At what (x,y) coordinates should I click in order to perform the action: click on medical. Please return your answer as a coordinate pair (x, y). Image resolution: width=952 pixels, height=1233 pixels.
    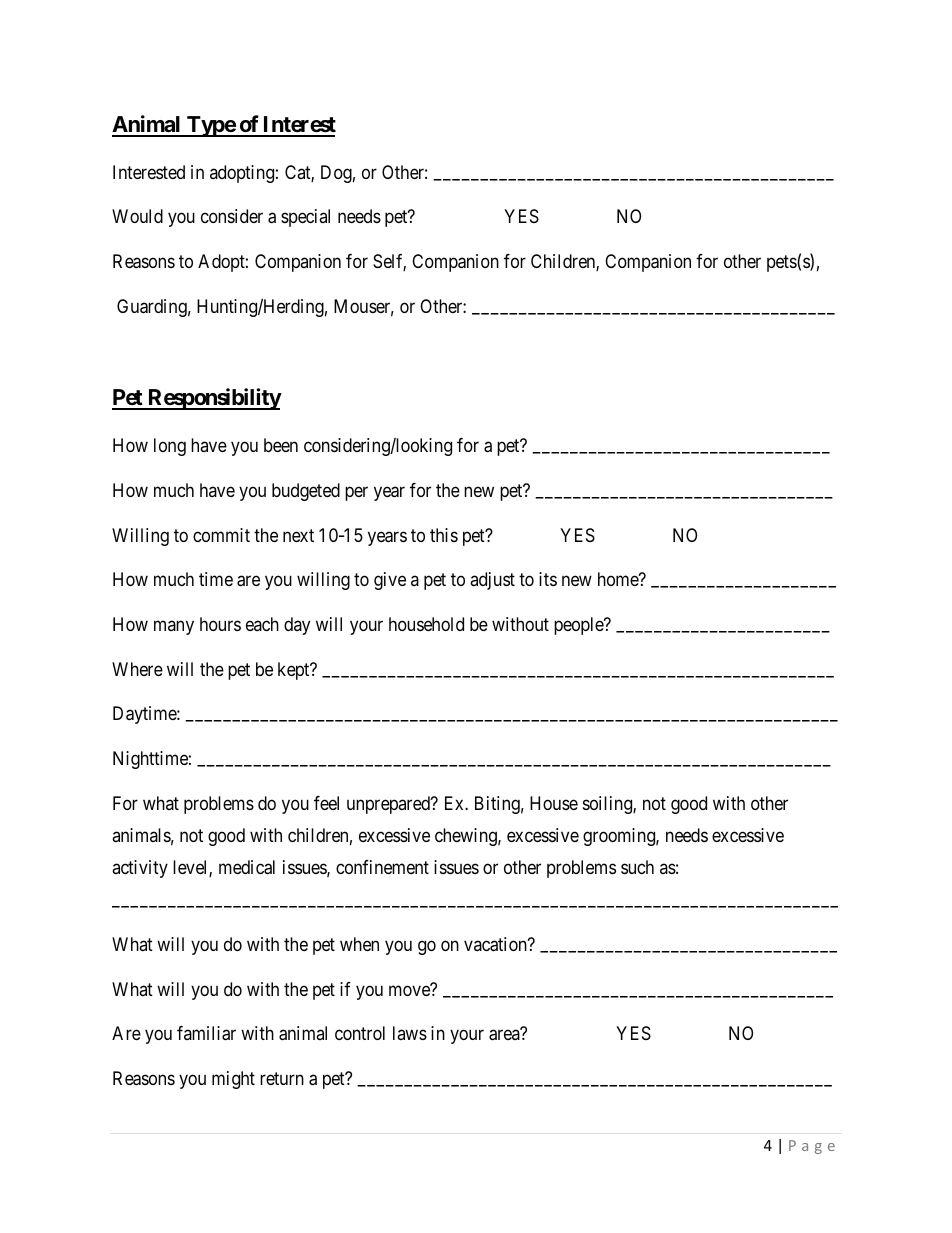
    Looking at the image, I should click on (247, 867).
